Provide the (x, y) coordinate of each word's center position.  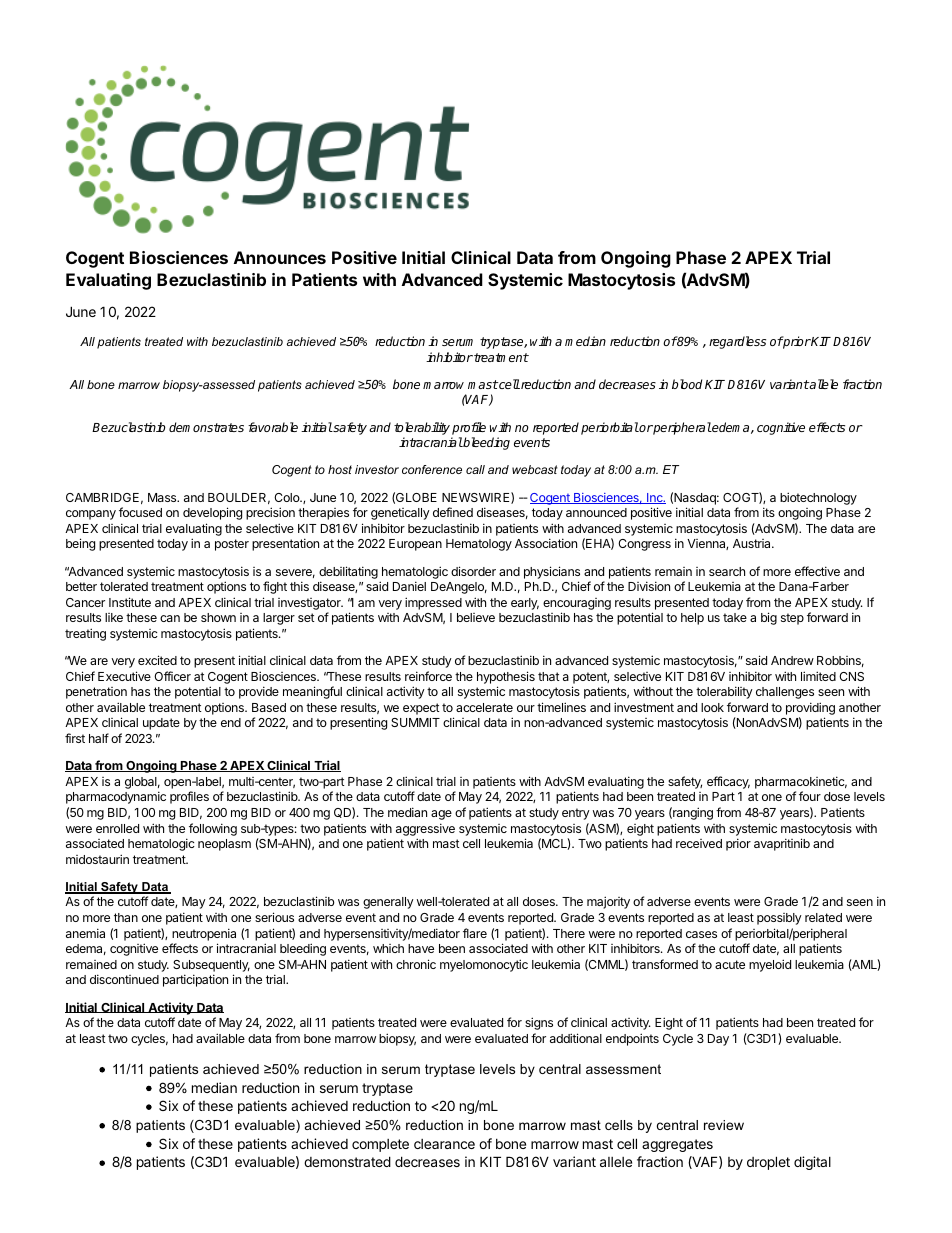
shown (218, 617)
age (441, 815)
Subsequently (211, 966)
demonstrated (347, 1161)
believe (476, 617)
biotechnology (818, 498)
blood (687, 384)
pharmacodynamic (116, 797)
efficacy (728, 782)
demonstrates (206, 427)
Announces (280, 257)
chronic (416, 964)
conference (432, 469)
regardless (737, 342)
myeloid (770, 965)
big (769, 618)
